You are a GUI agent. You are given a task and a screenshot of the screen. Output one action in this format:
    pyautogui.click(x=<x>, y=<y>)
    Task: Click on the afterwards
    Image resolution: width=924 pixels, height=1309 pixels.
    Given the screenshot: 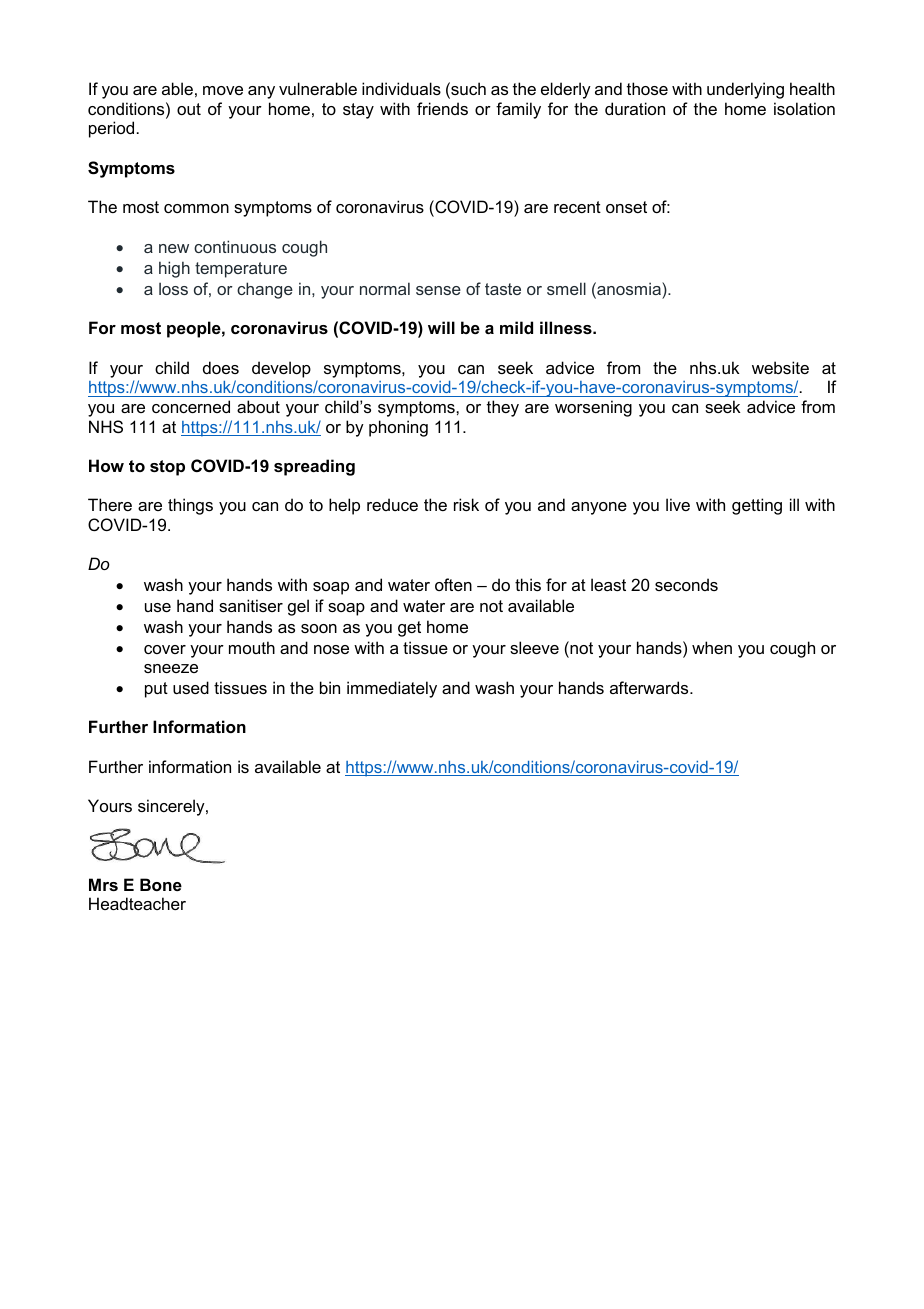 What is the action you would take?
    pyautogui.click(x=650, y=687)
